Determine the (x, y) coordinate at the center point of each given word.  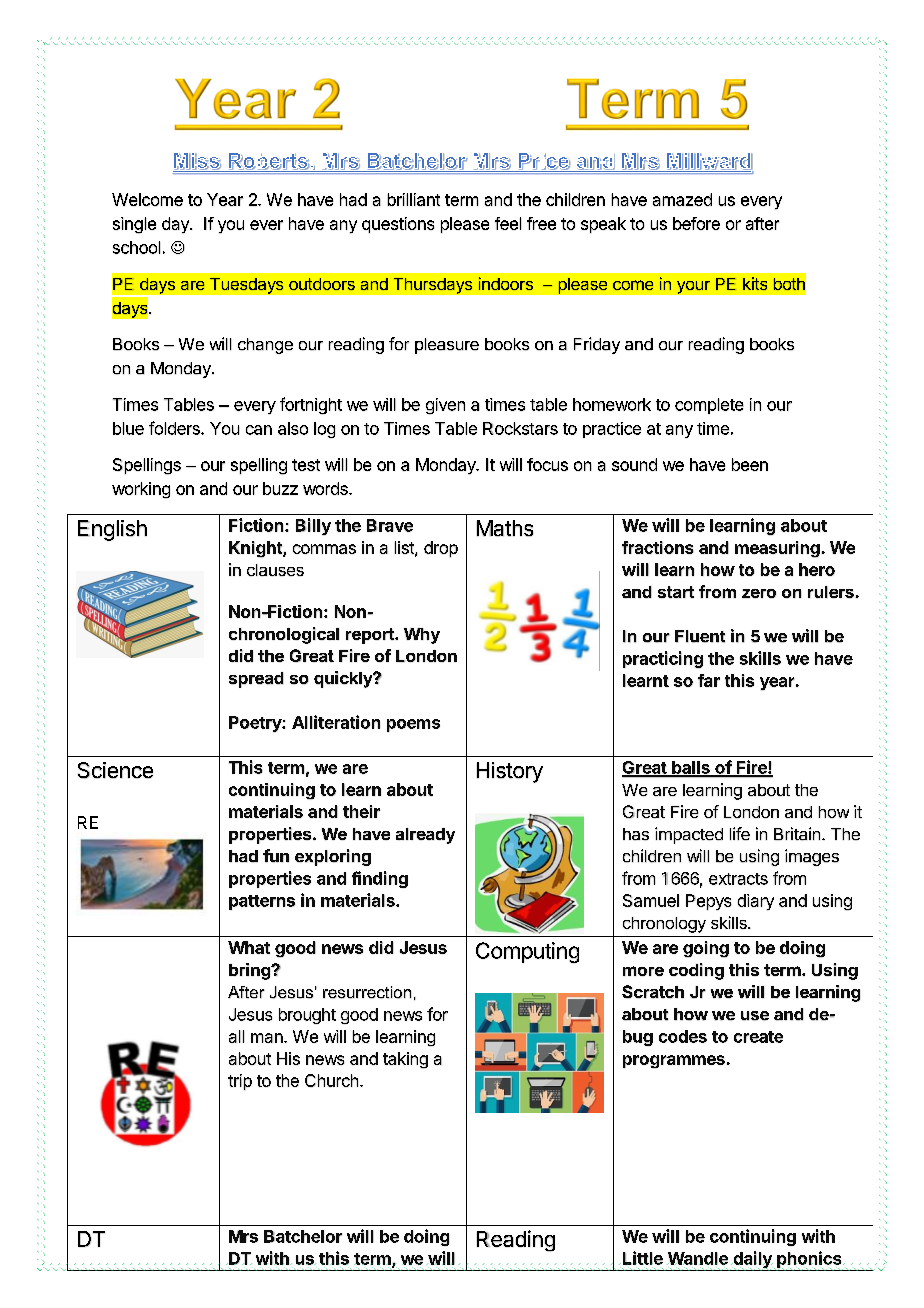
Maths (505, 528)
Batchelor (303, 1236)
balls (691, 768)
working (141, 490)
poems (413, 725)
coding (696, 971)
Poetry (256, 724)
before (696, 223)
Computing (527, 952)
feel (508, 223)
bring (250, 971)
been (750, 464)
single (134, 225)
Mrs (243, 1236)
